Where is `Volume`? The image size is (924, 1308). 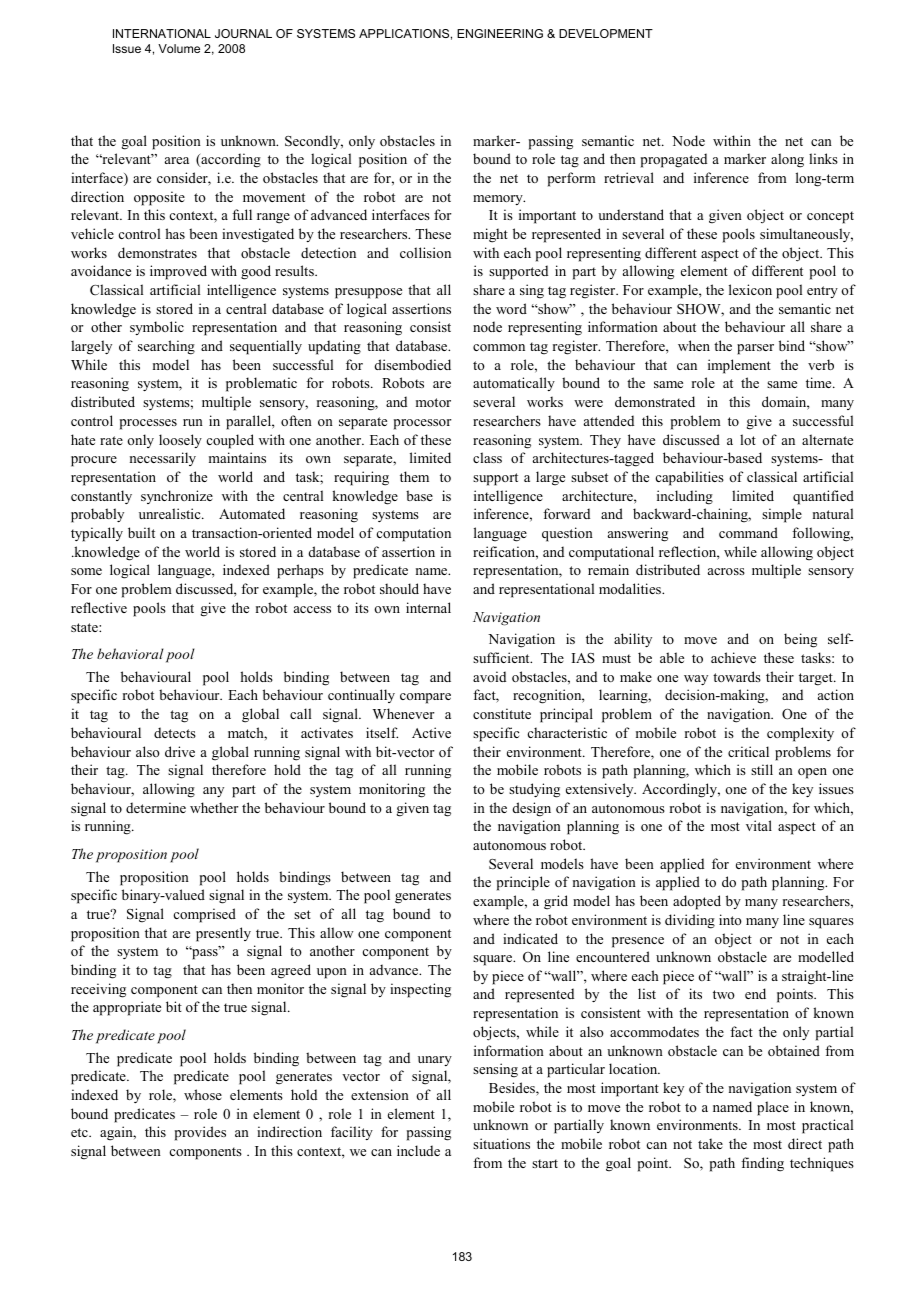 Volume is located at coordinates (179, 48).
